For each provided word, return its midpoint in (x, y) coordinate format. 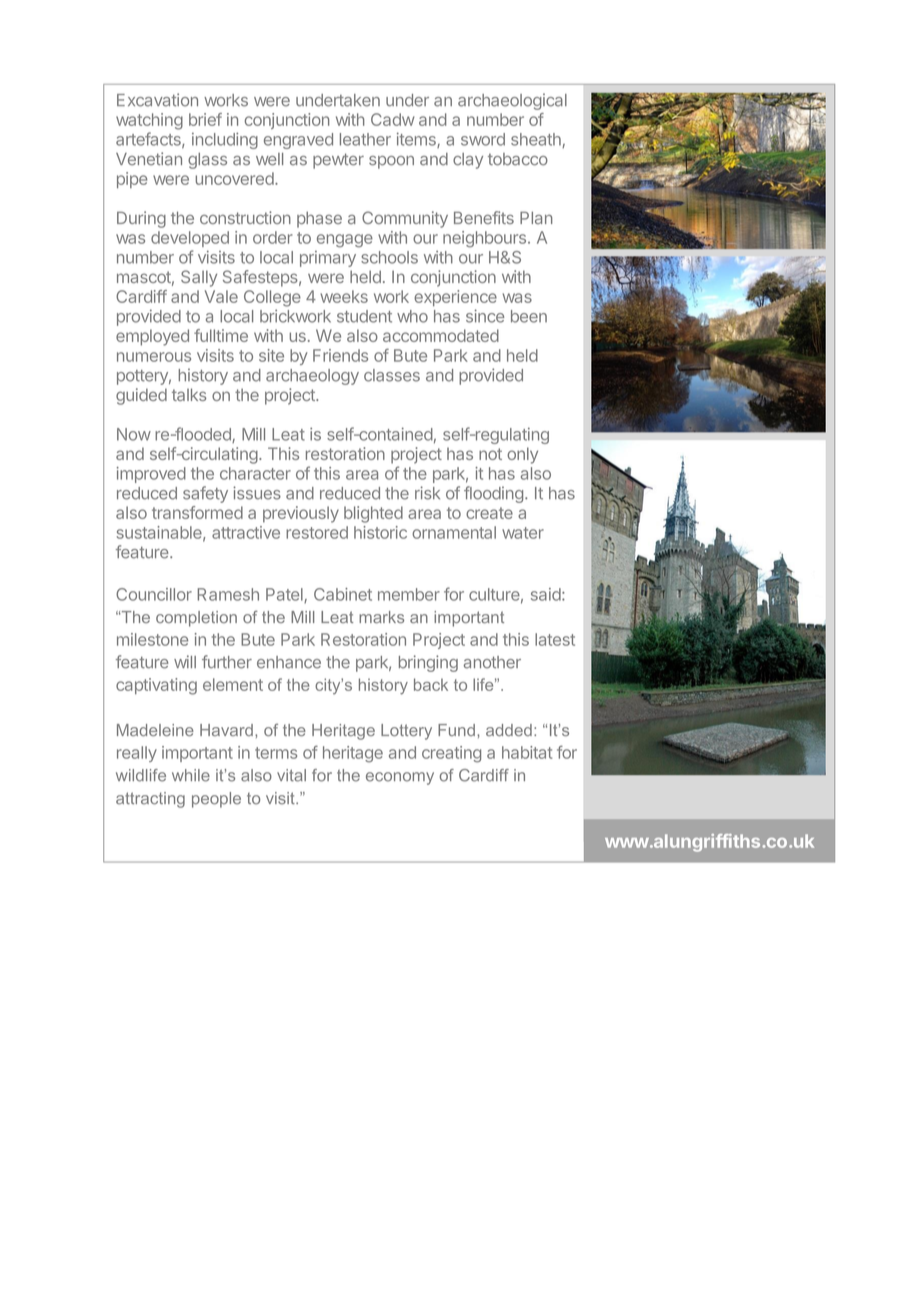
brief (205, 119)
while (191, 775)
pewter (338, 161)
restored (317, 532)
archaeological (512, 101)
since (485, 316)
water (523, 533)
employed (152, 337)
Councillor (154, 594)
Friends (340, 355)
